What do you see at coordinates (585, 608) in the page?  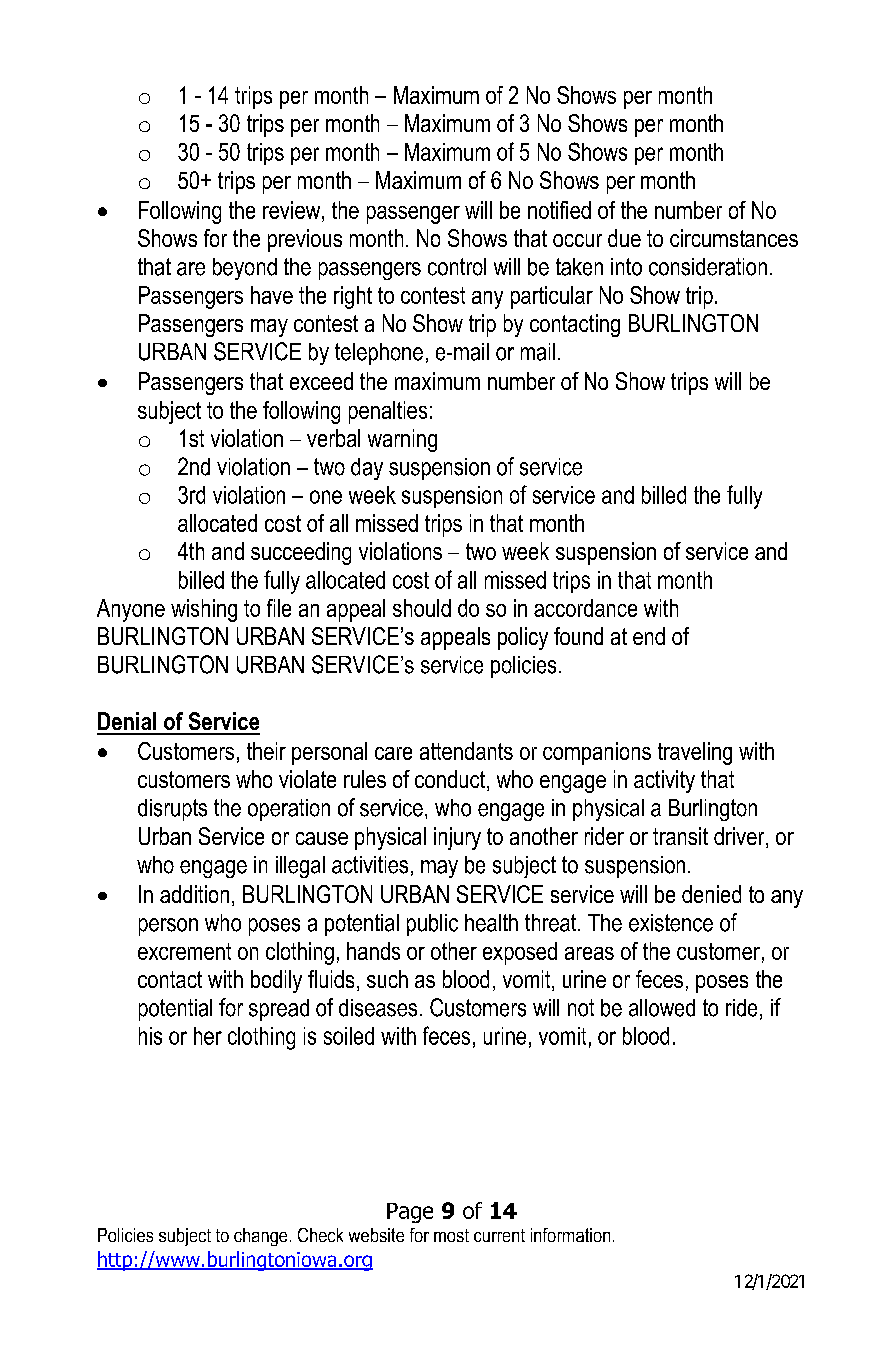 I see `accordance` at bounding box center [585, 608].
